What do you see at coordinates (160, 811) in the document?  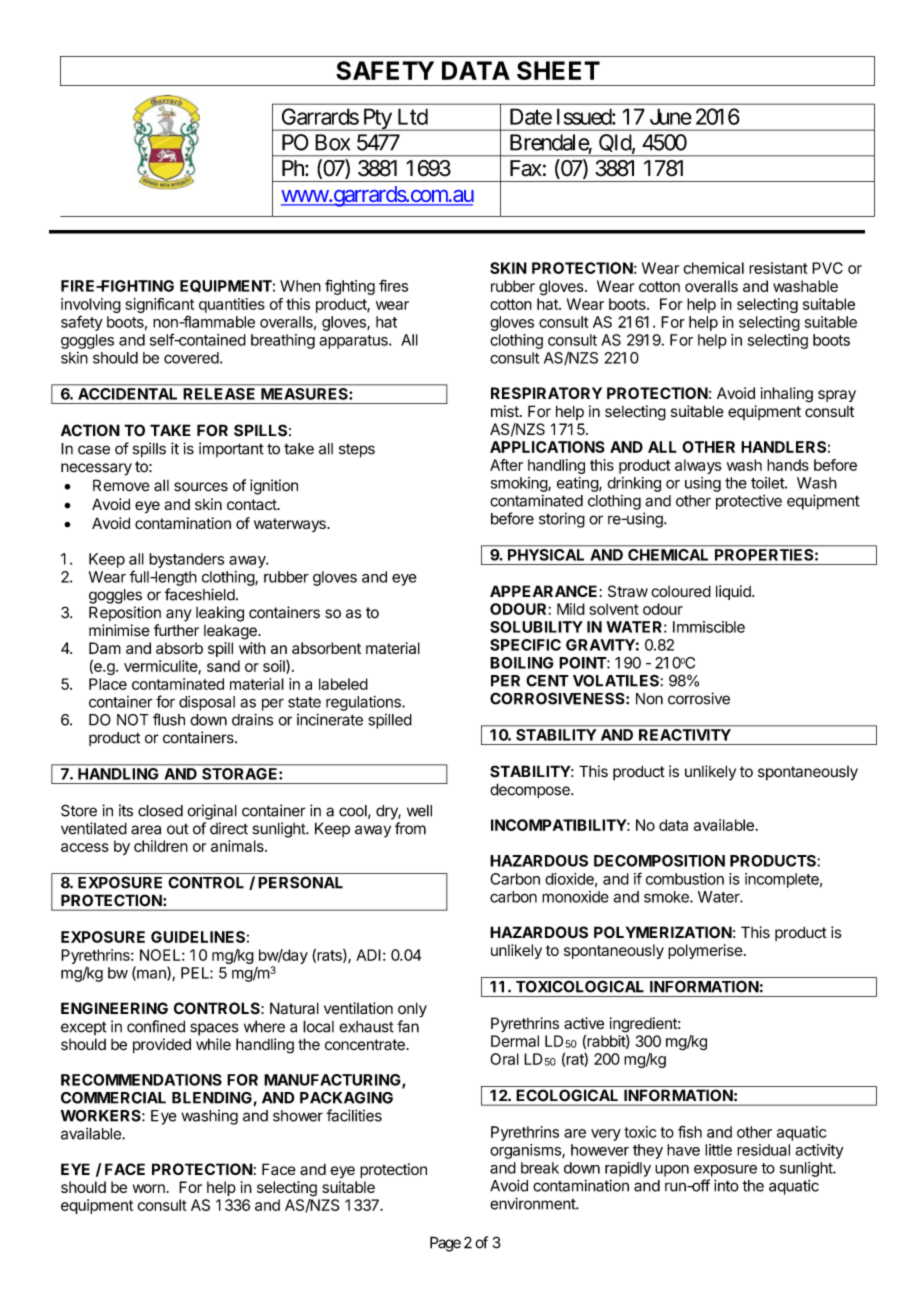 I see `closed` at bounding box center [160, 811].
